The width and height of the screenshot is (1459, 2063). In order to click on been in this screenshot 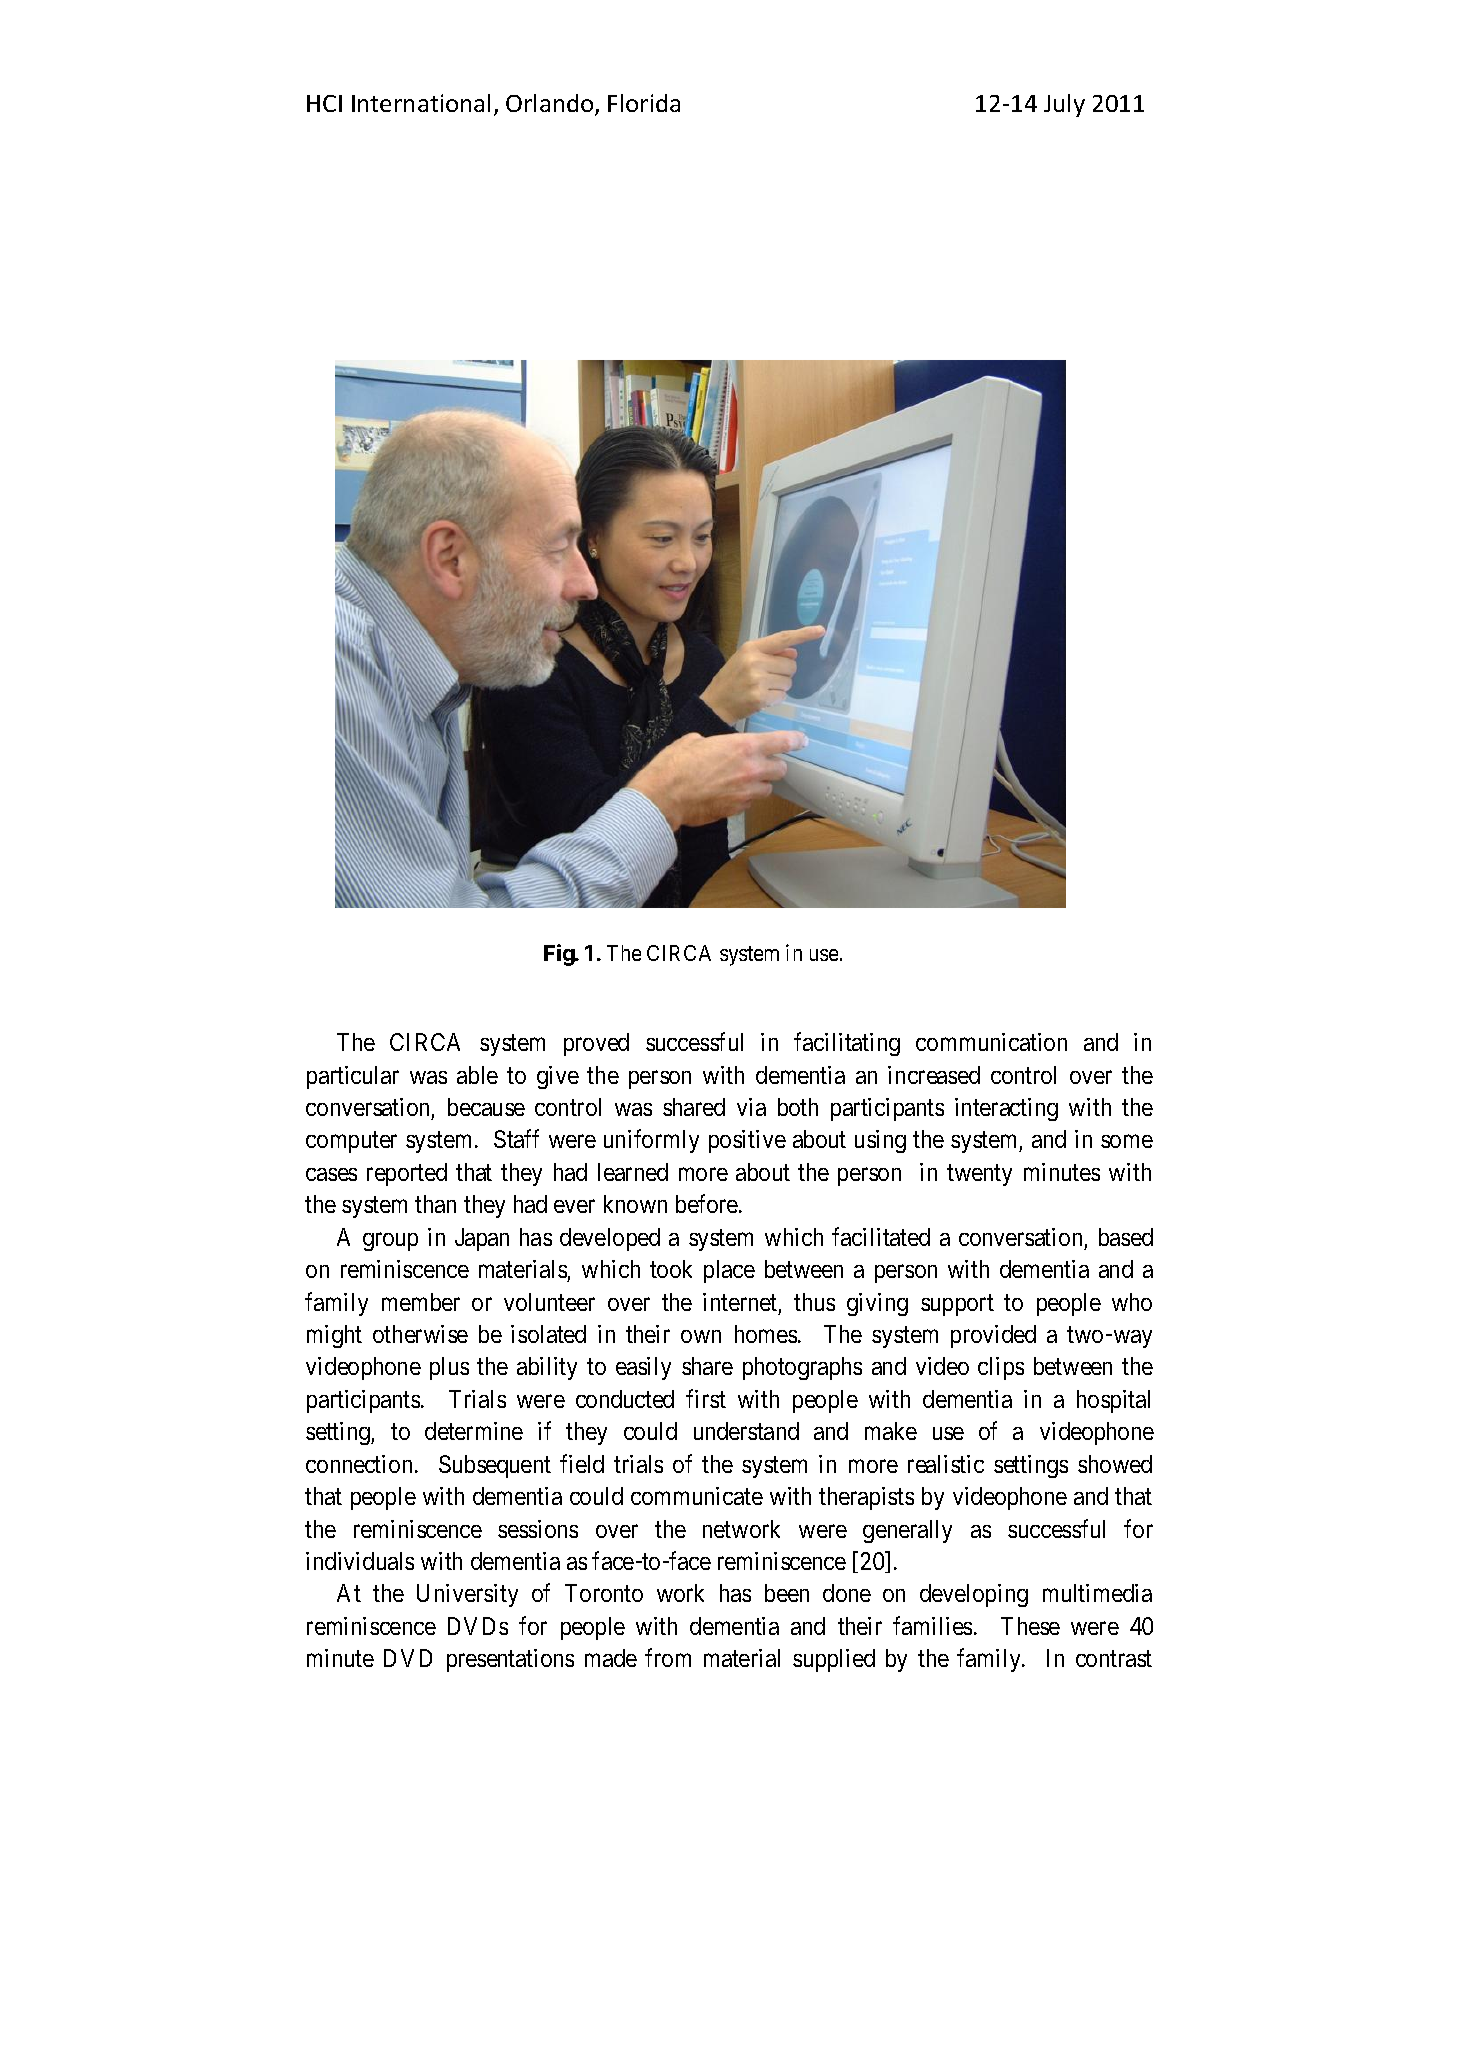, I will do `click(787, 1593)`.
